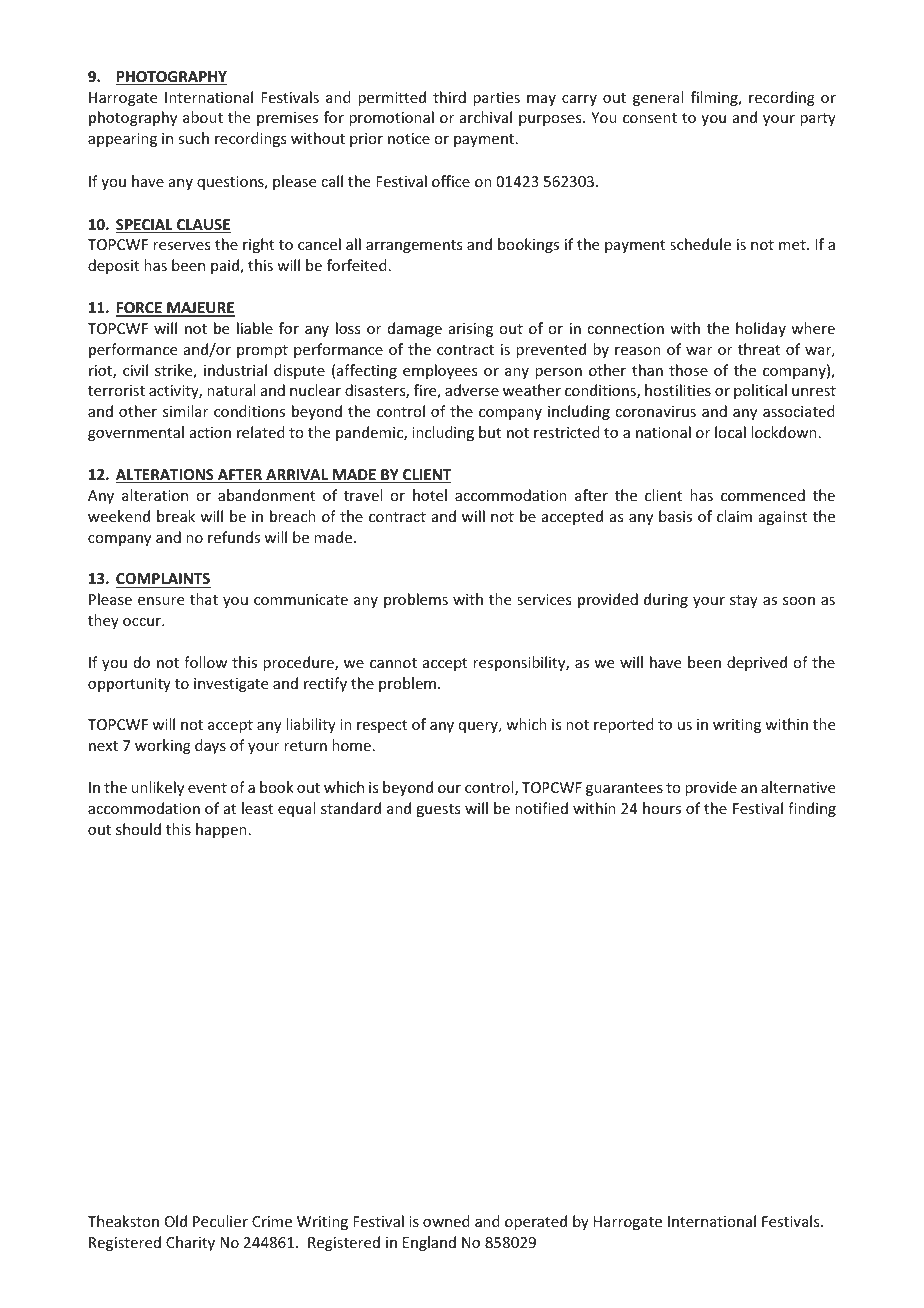 The width and height of the screenshot is (924, 1308). I want to click on hotel, so click(430, 495).
